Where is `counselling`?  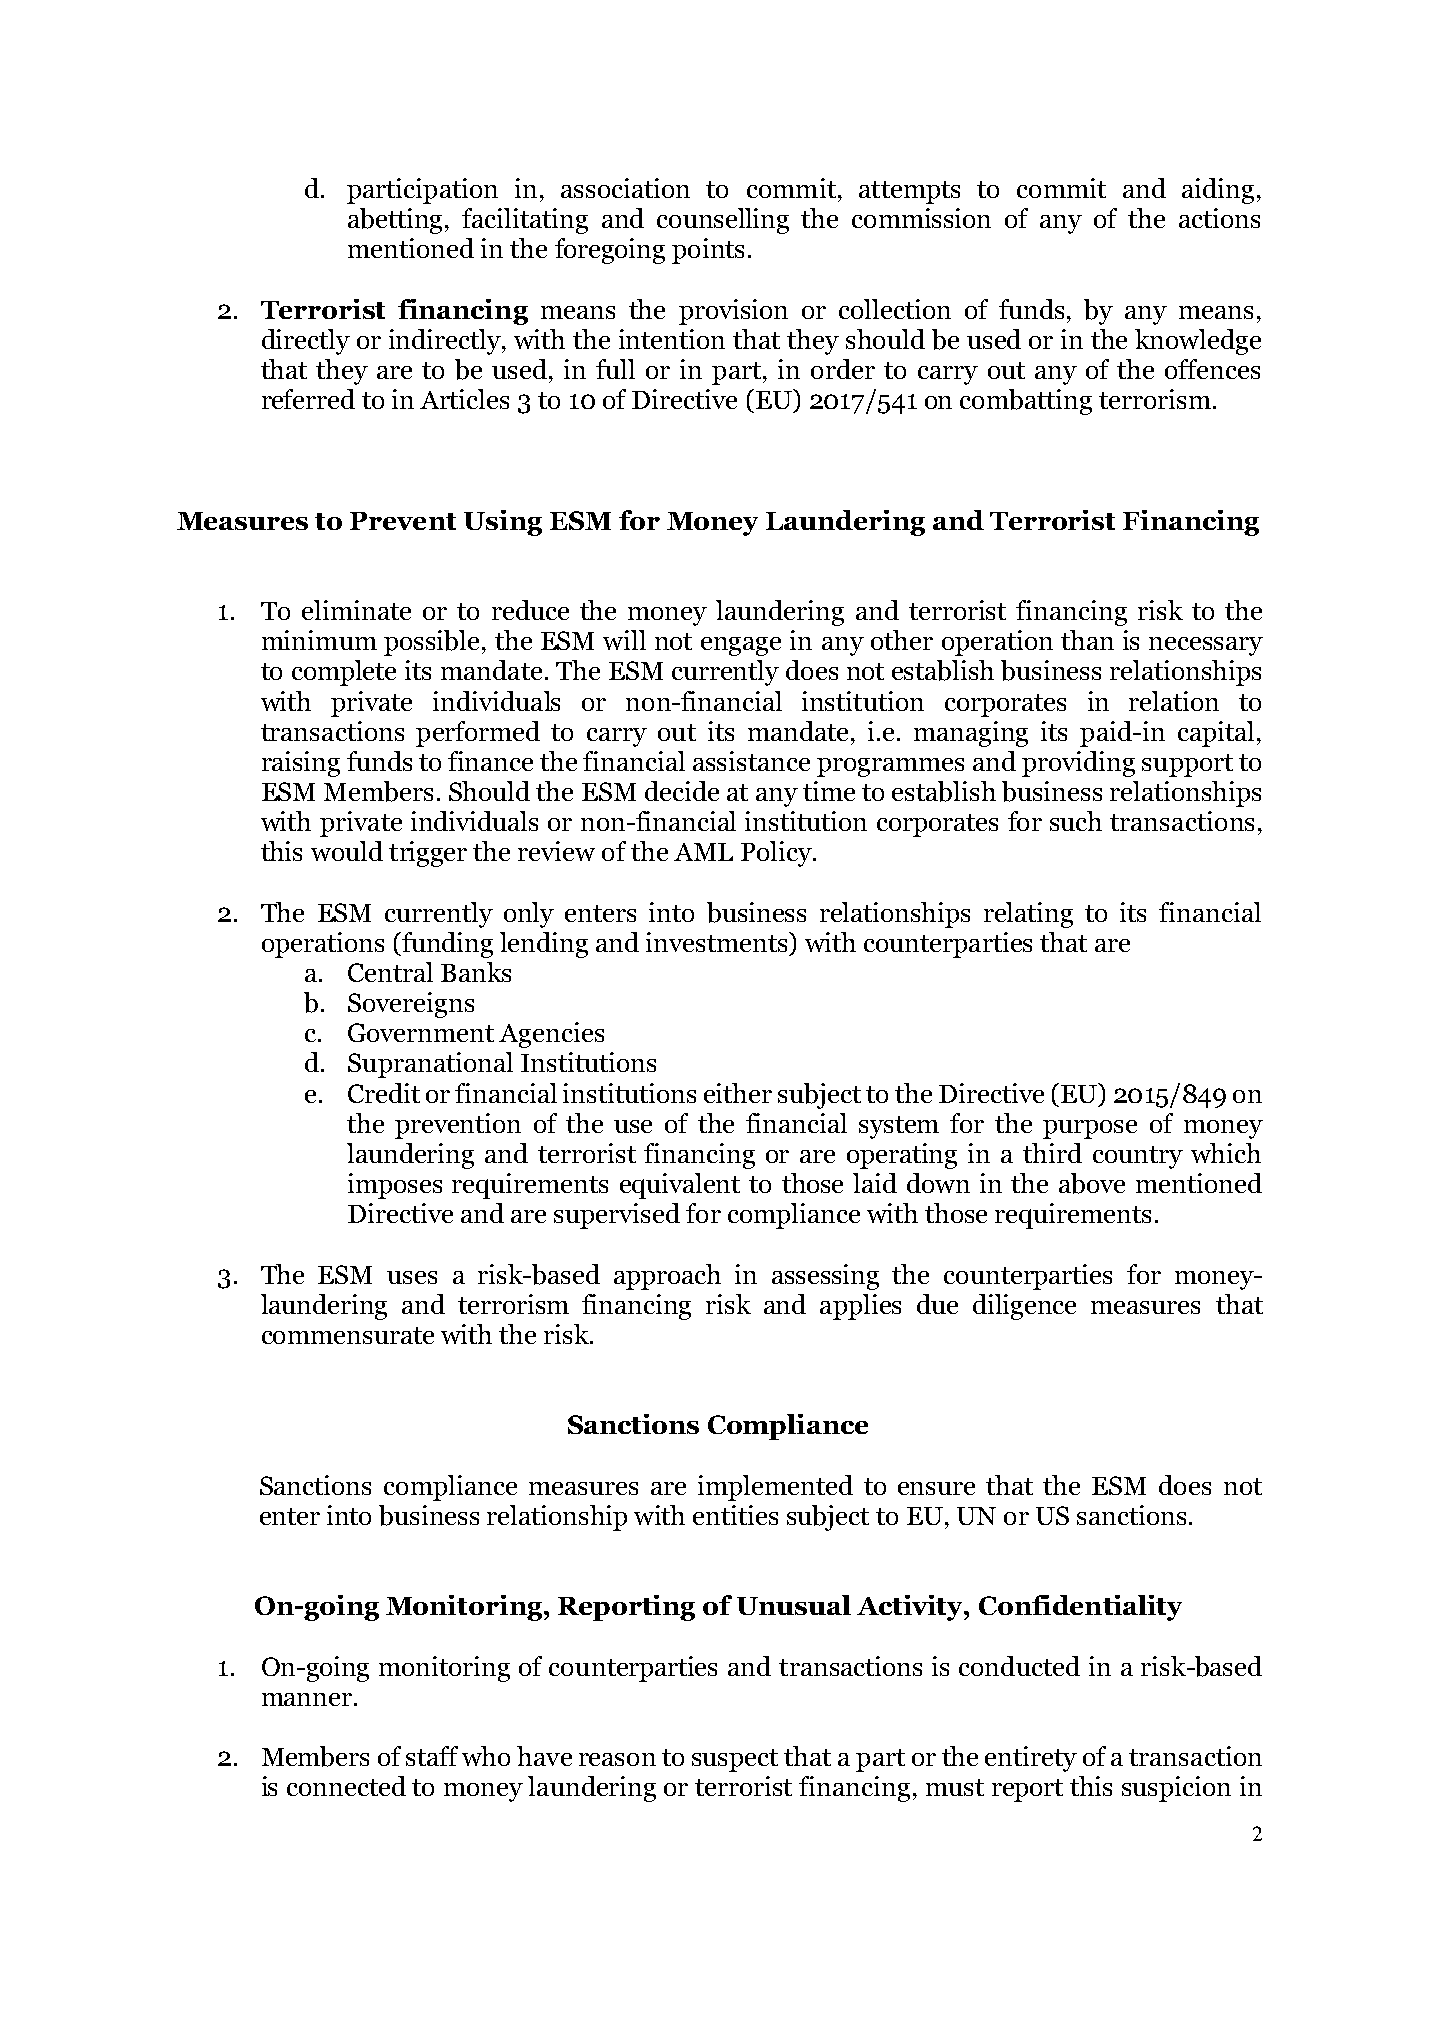
counselling is located at coordinates (723, 221).
